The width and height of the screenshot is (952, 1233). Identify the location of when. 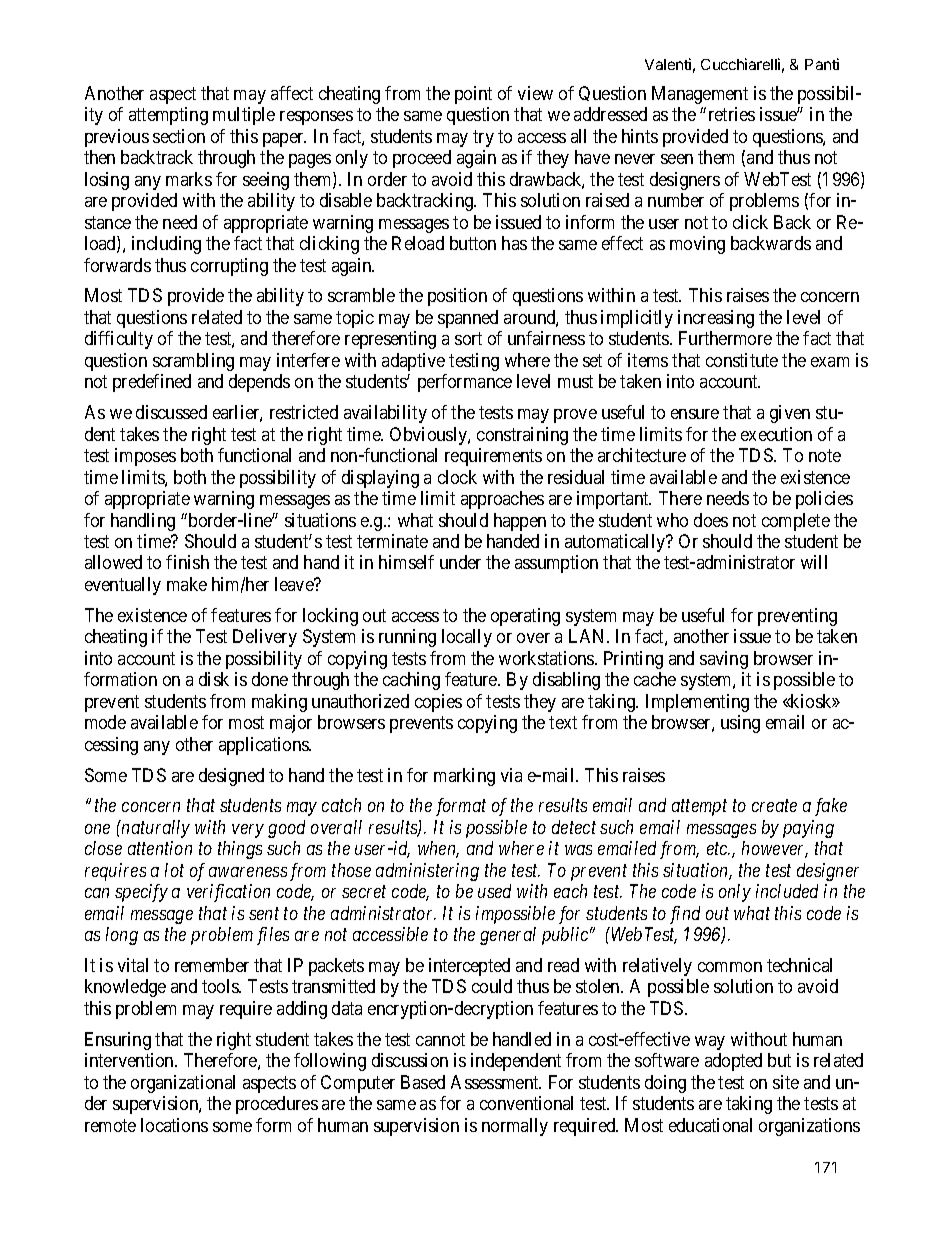
(438, 849).
